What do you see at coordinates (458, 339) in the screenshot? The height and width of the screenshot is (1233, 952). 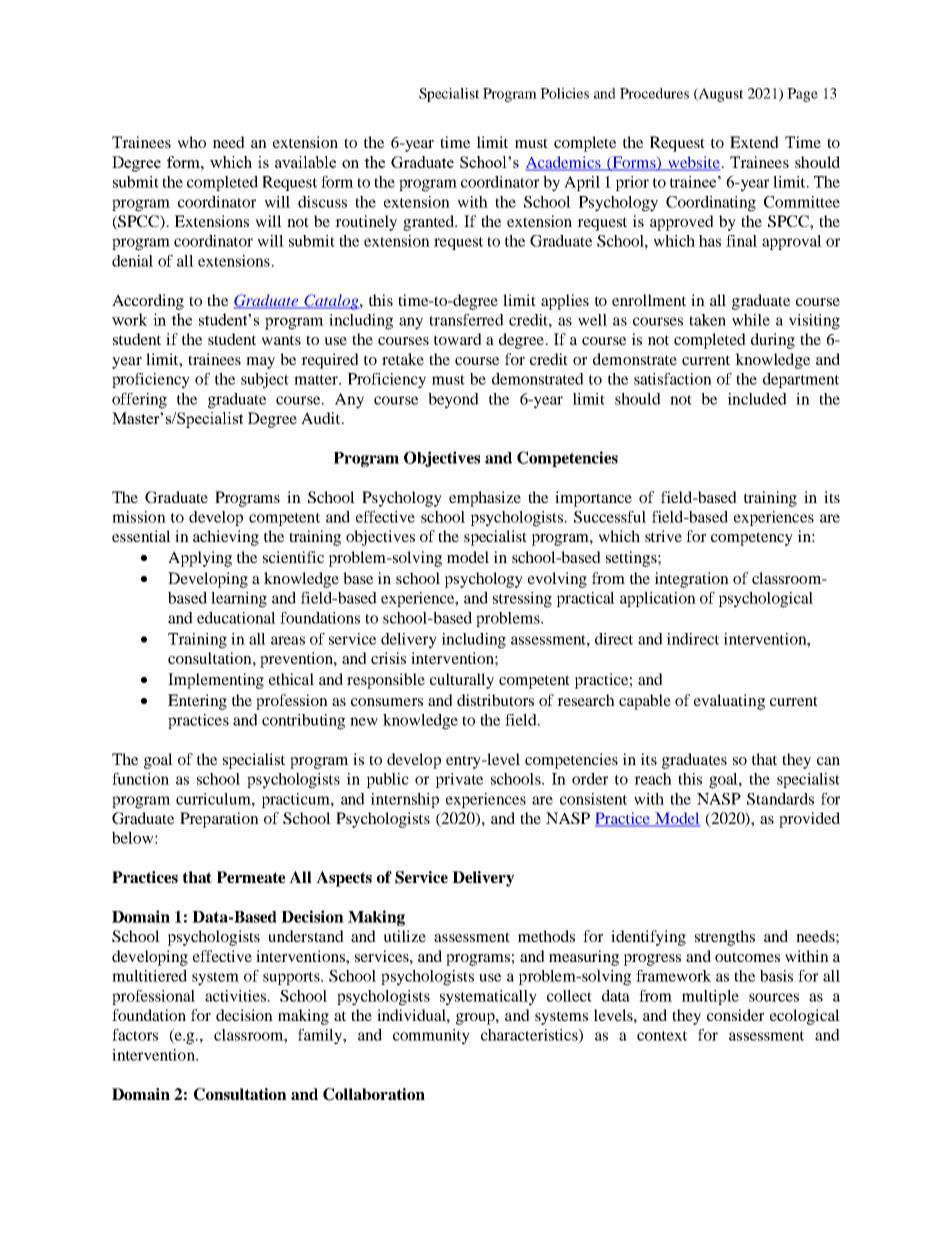 I see `toward` at bounding box center [458, 339].
